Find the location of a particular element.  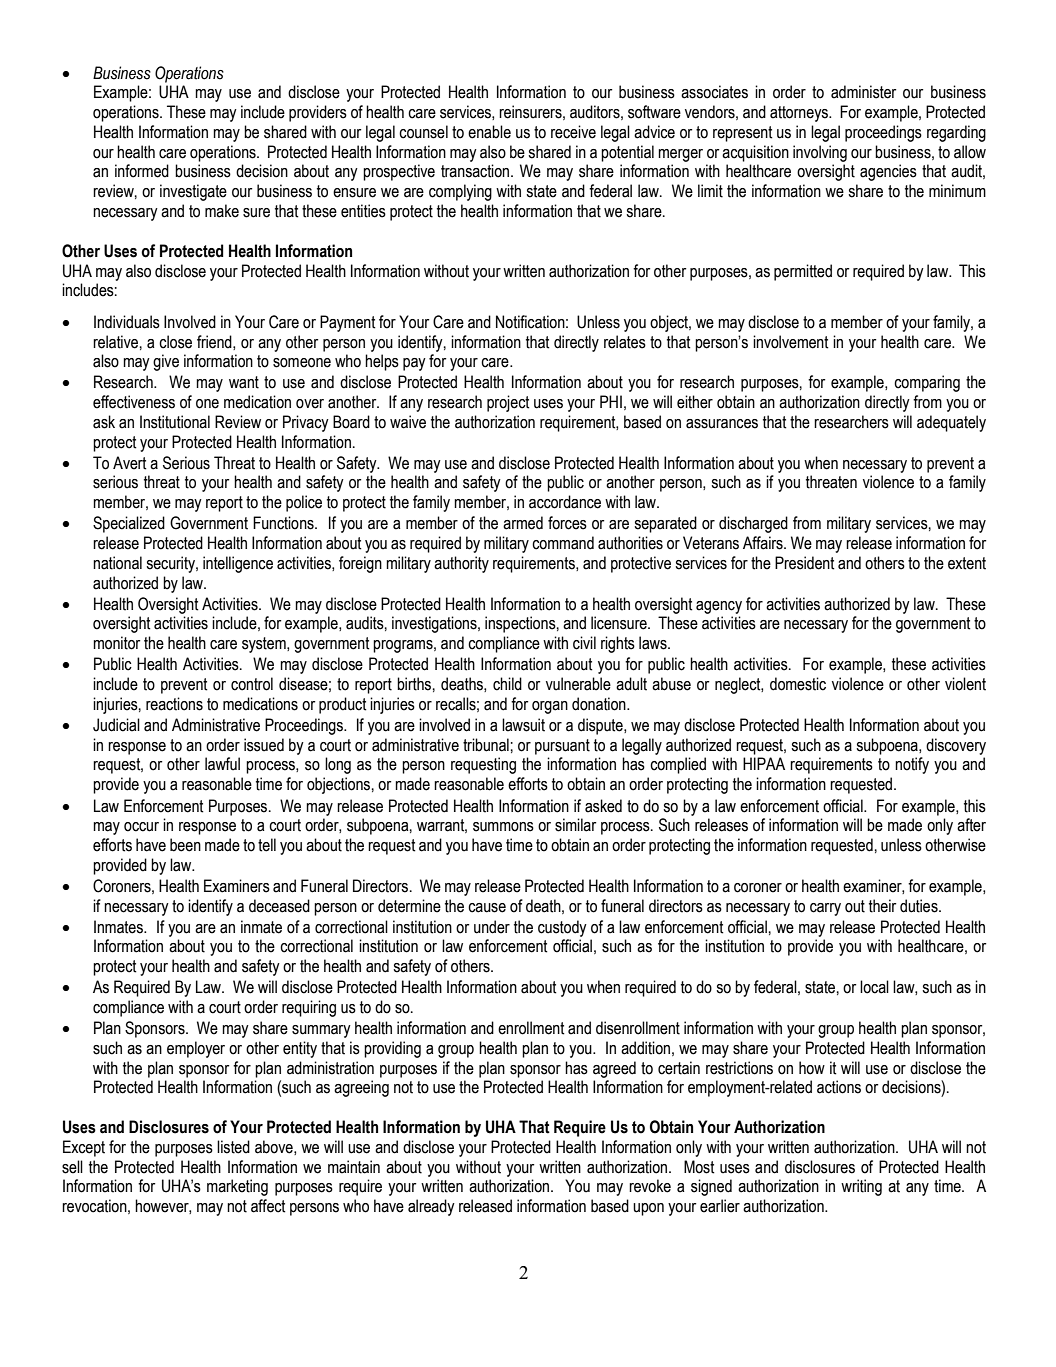

already is located at coordinates (431, 1207).
